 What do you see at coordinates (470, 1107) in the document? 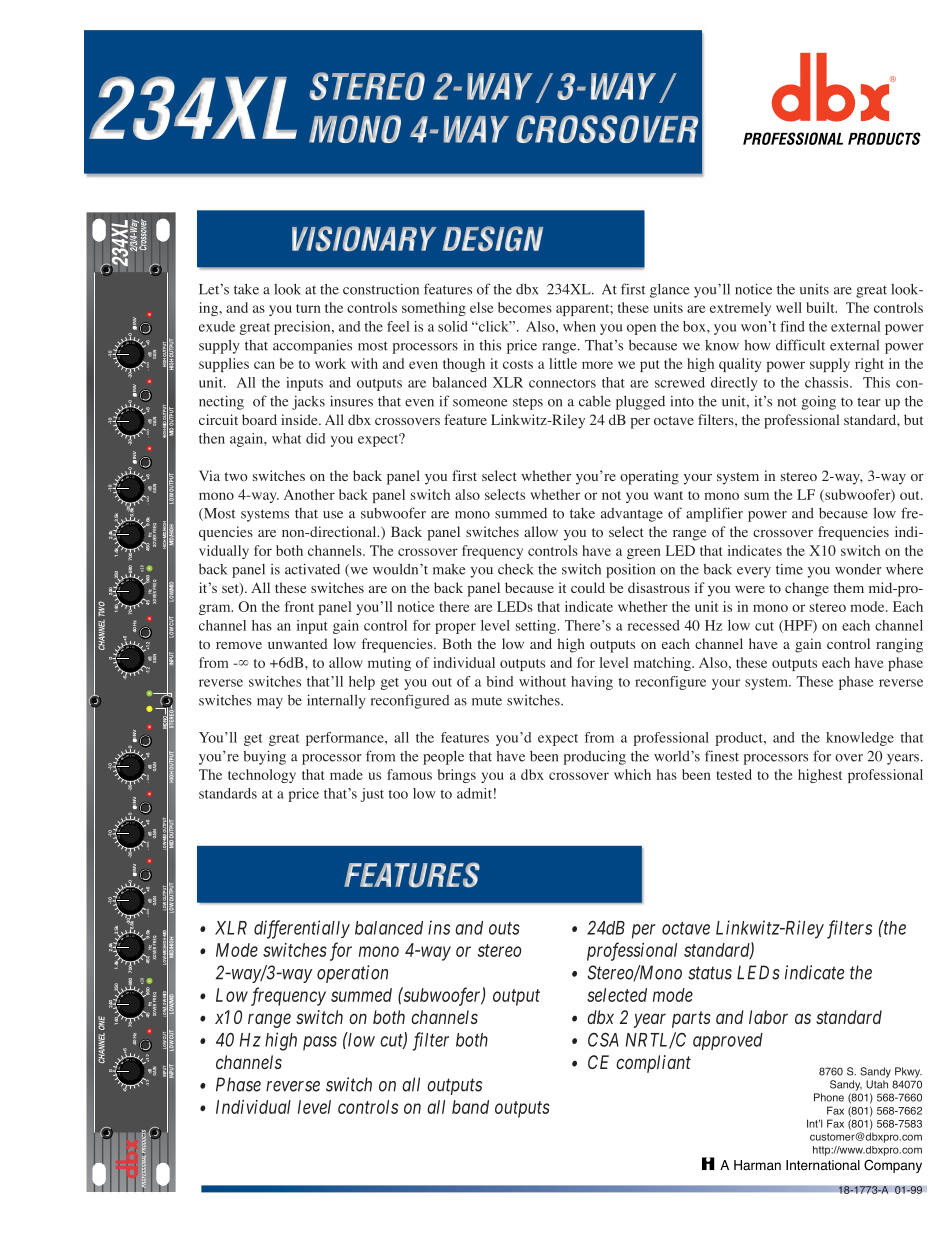
I see `band` at bounding box center [470, 1107].
